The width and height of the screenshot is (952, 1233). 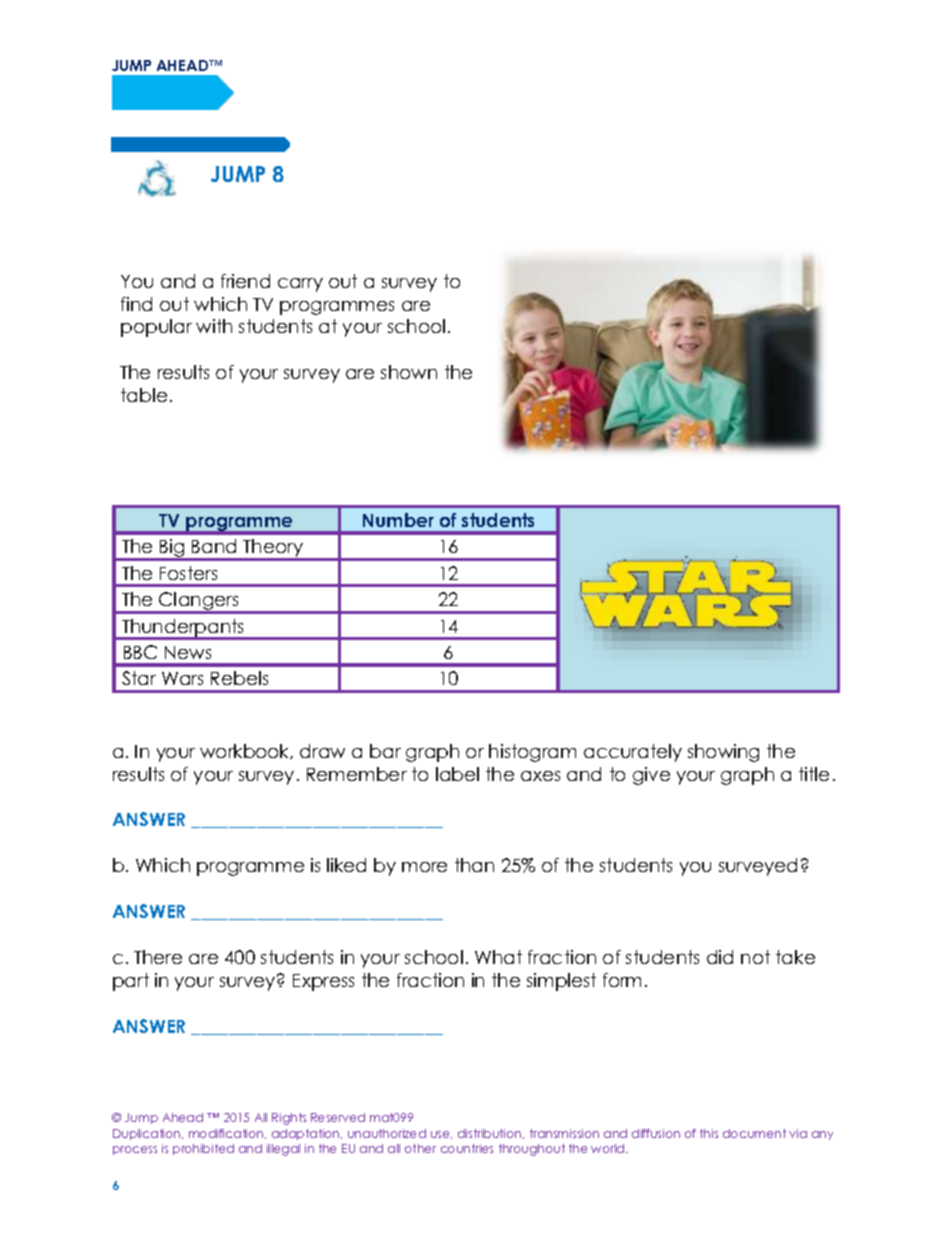 I want to click on Rebels, so click(x=239, y=678).
